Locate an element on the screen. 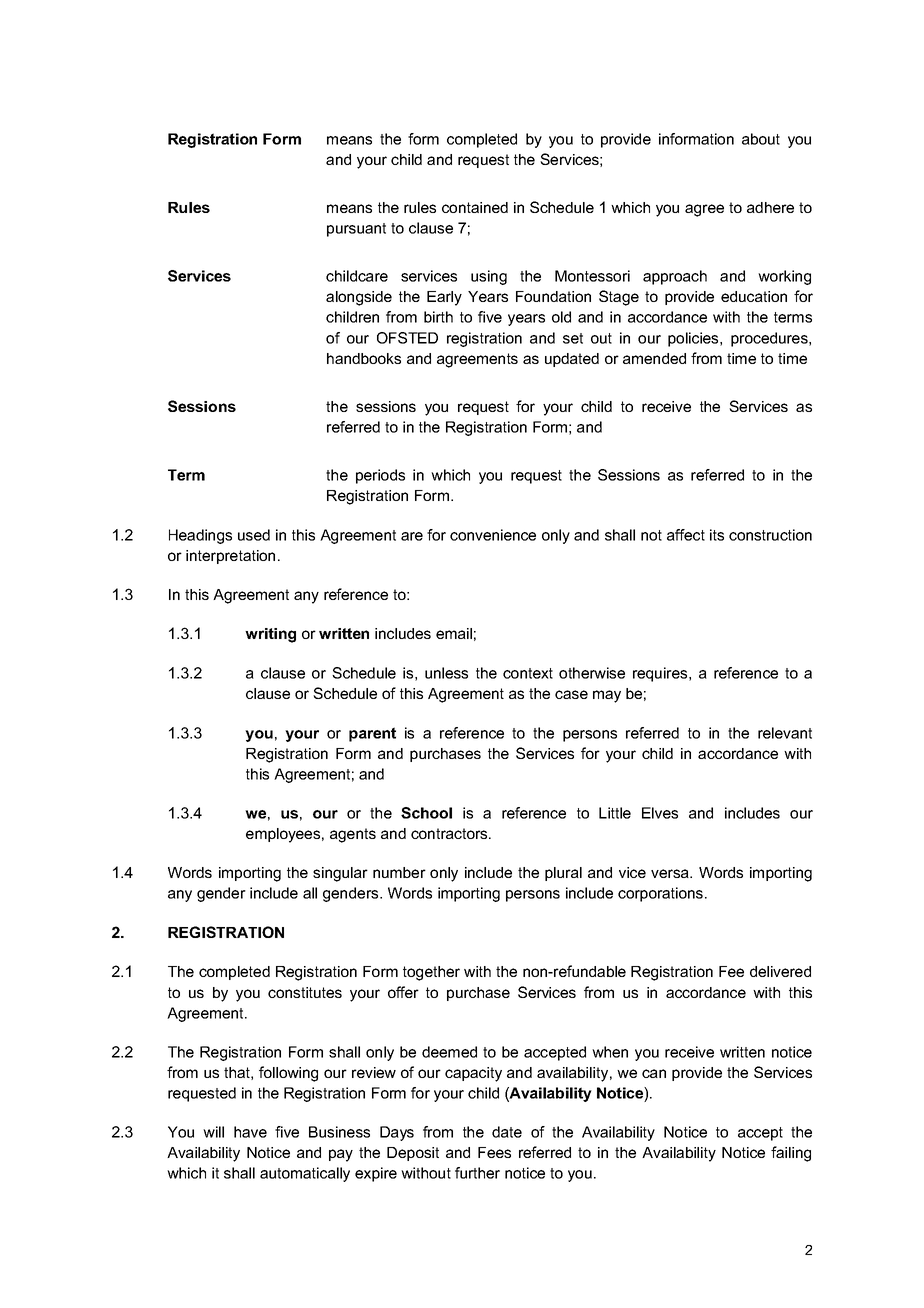 This screenshot has height=1308, width=924. about is located at coordinates (761, 139).
